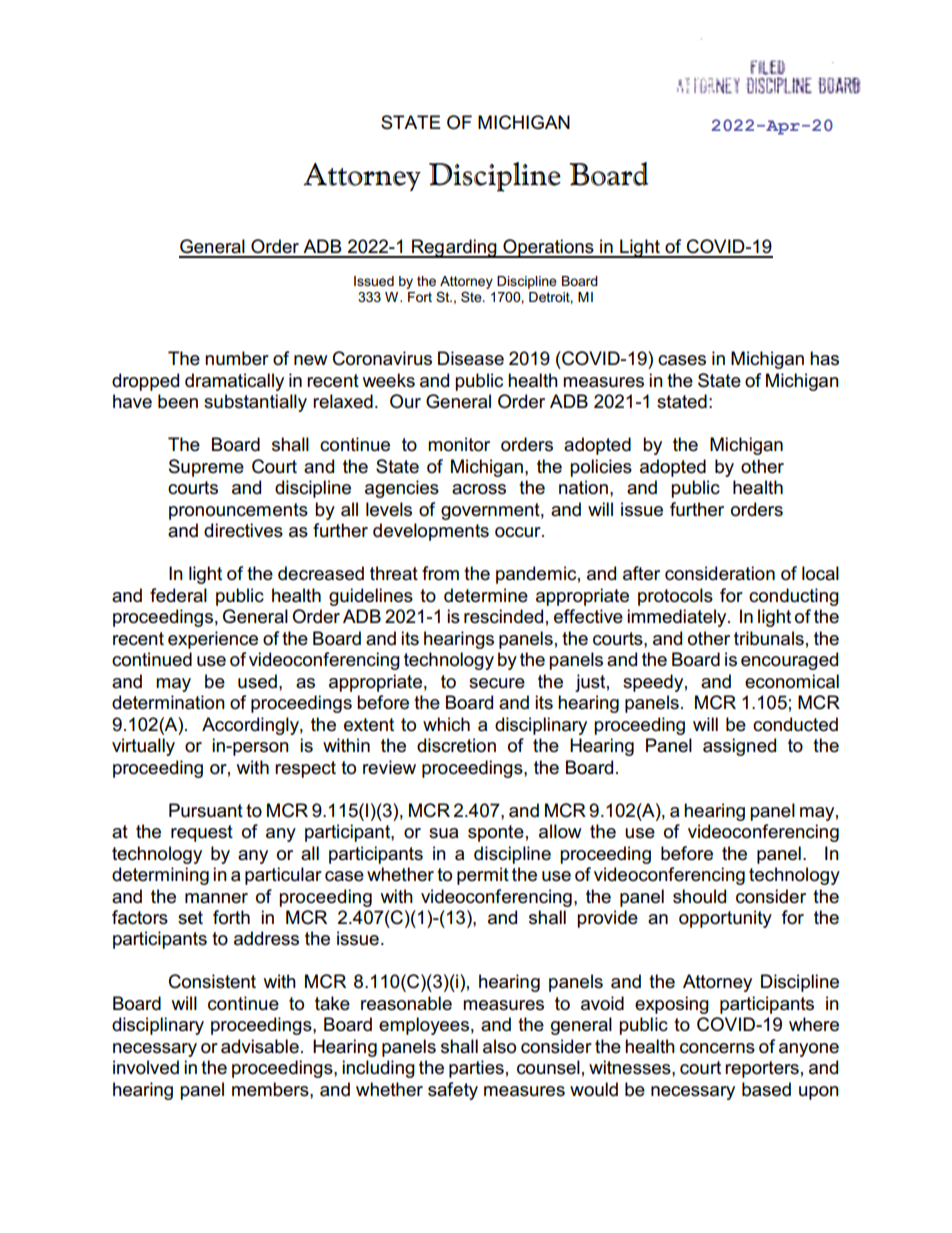  I want to click on reporters, so click(762, 1069).
